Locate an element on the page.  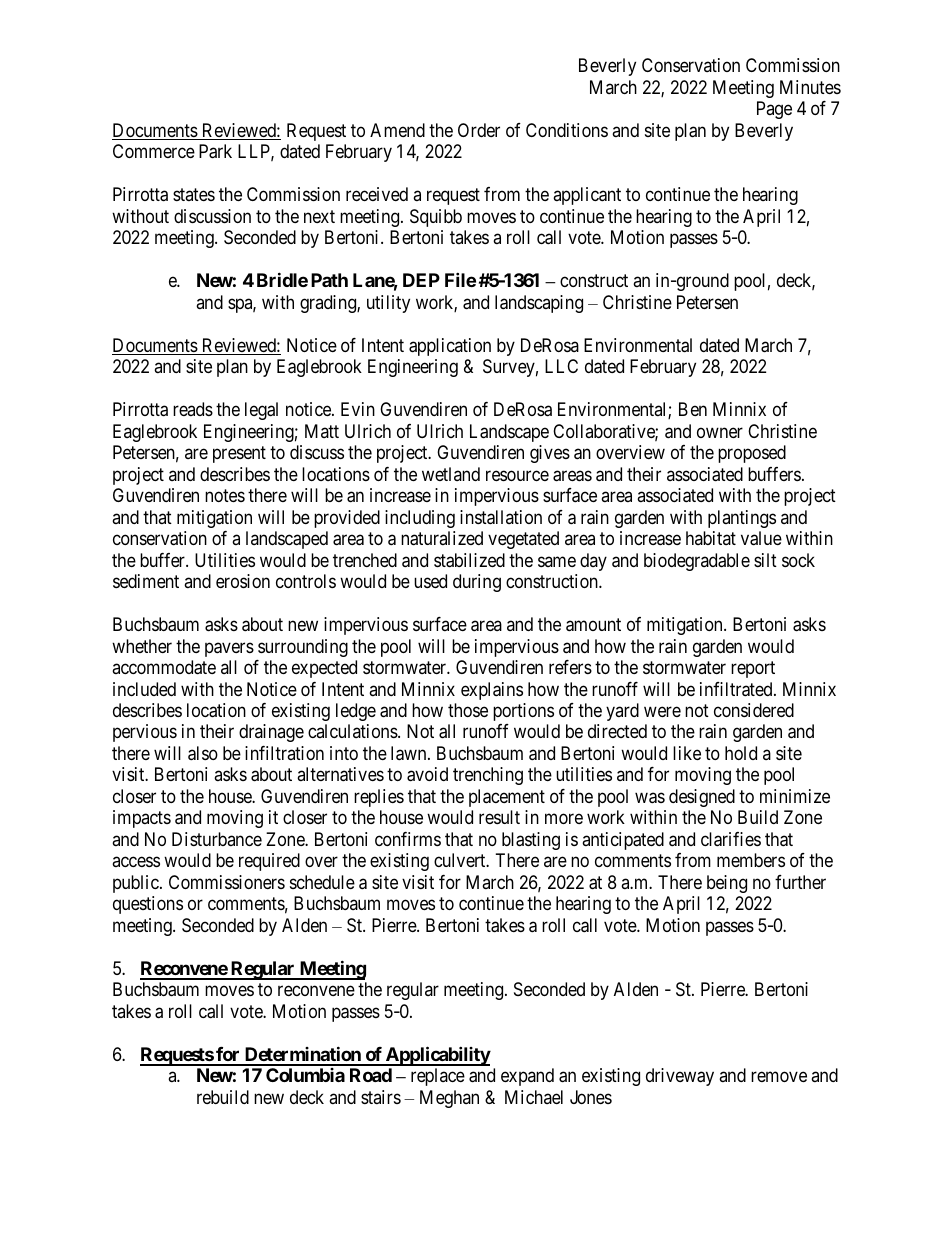
owner is located at coordinates (720, 432).
